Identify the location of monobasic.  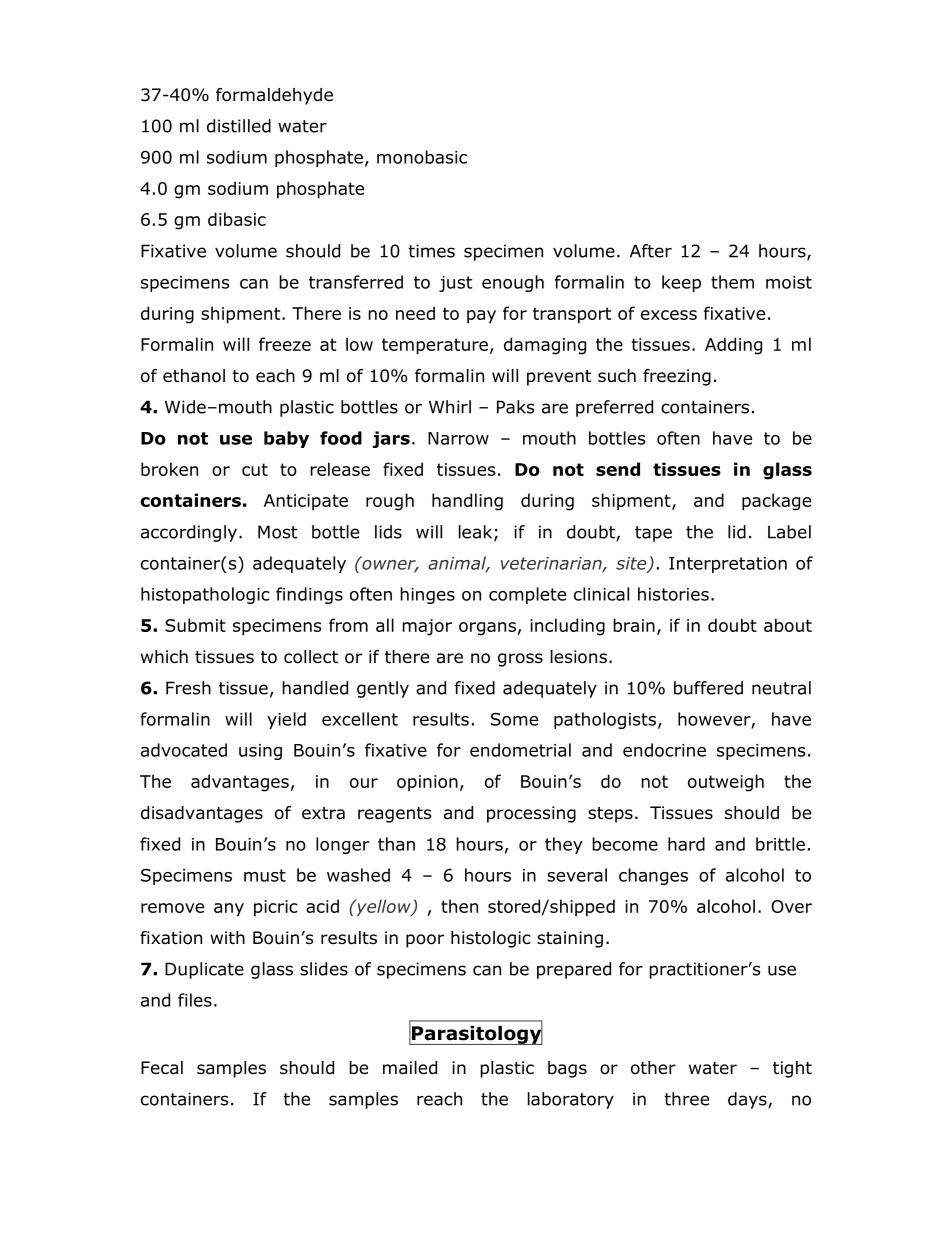
(422, 157).
